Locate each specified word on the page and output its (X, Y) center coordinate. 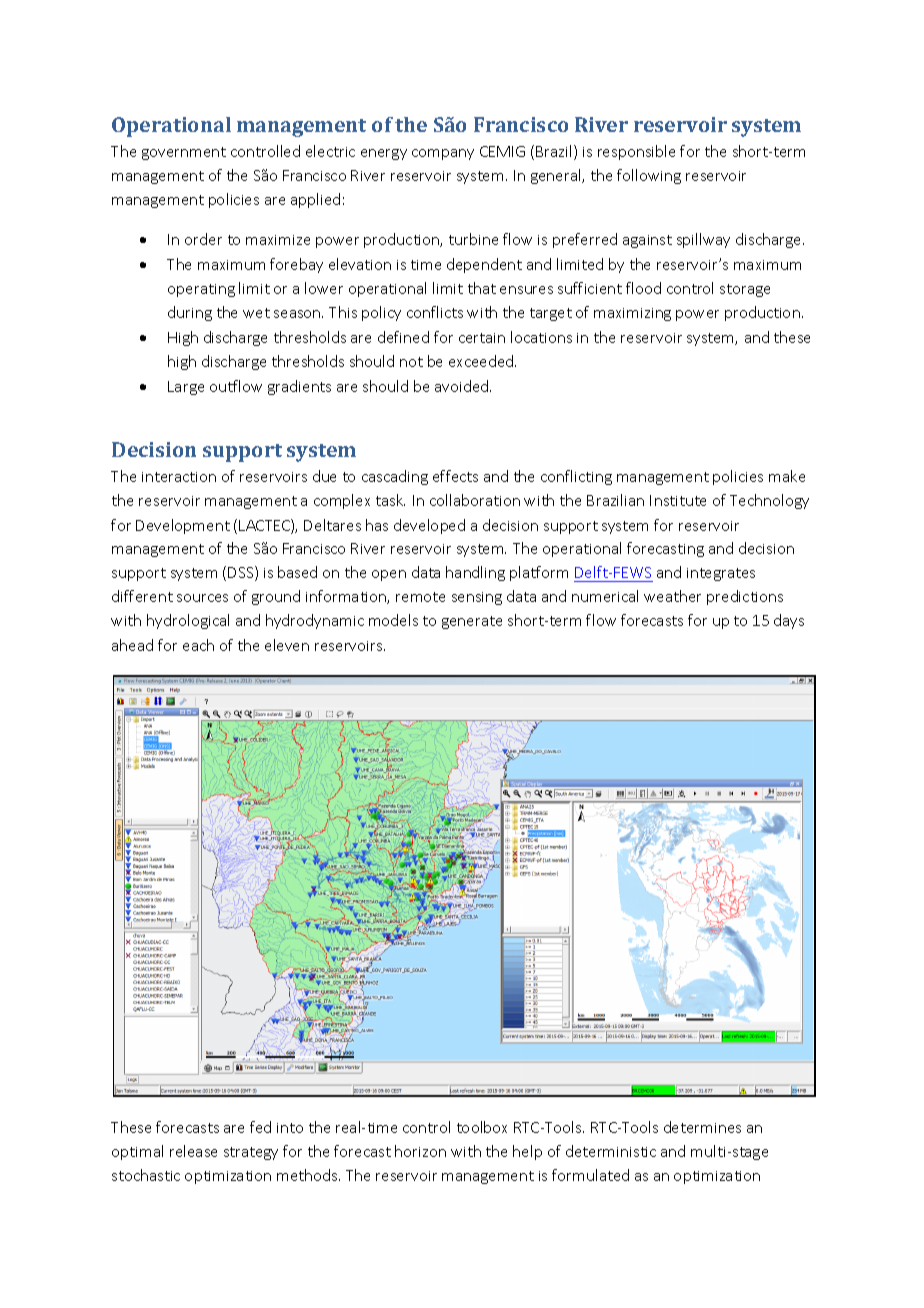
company (443, 154)
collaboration (475, 500)
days (789, 621)
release (193, 1151)
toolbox (482, 1127)
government (184, 153)
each (198, 645)
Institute (678, 500)
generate (472, 622)
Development (183, 526)
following (649, 176)
